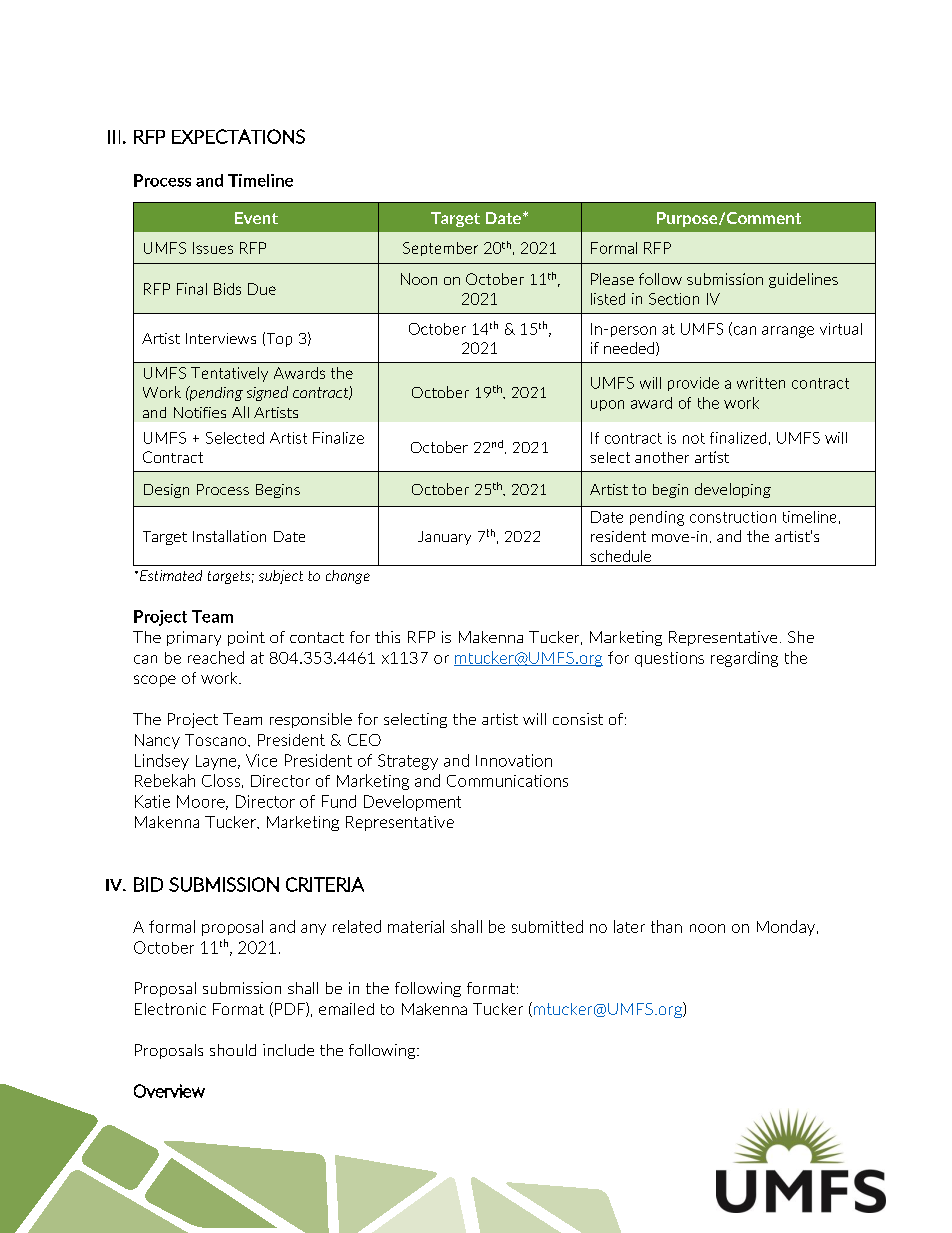 This screenshot has height=1233, width=952. I want to click on Design, so click(166, 491).
